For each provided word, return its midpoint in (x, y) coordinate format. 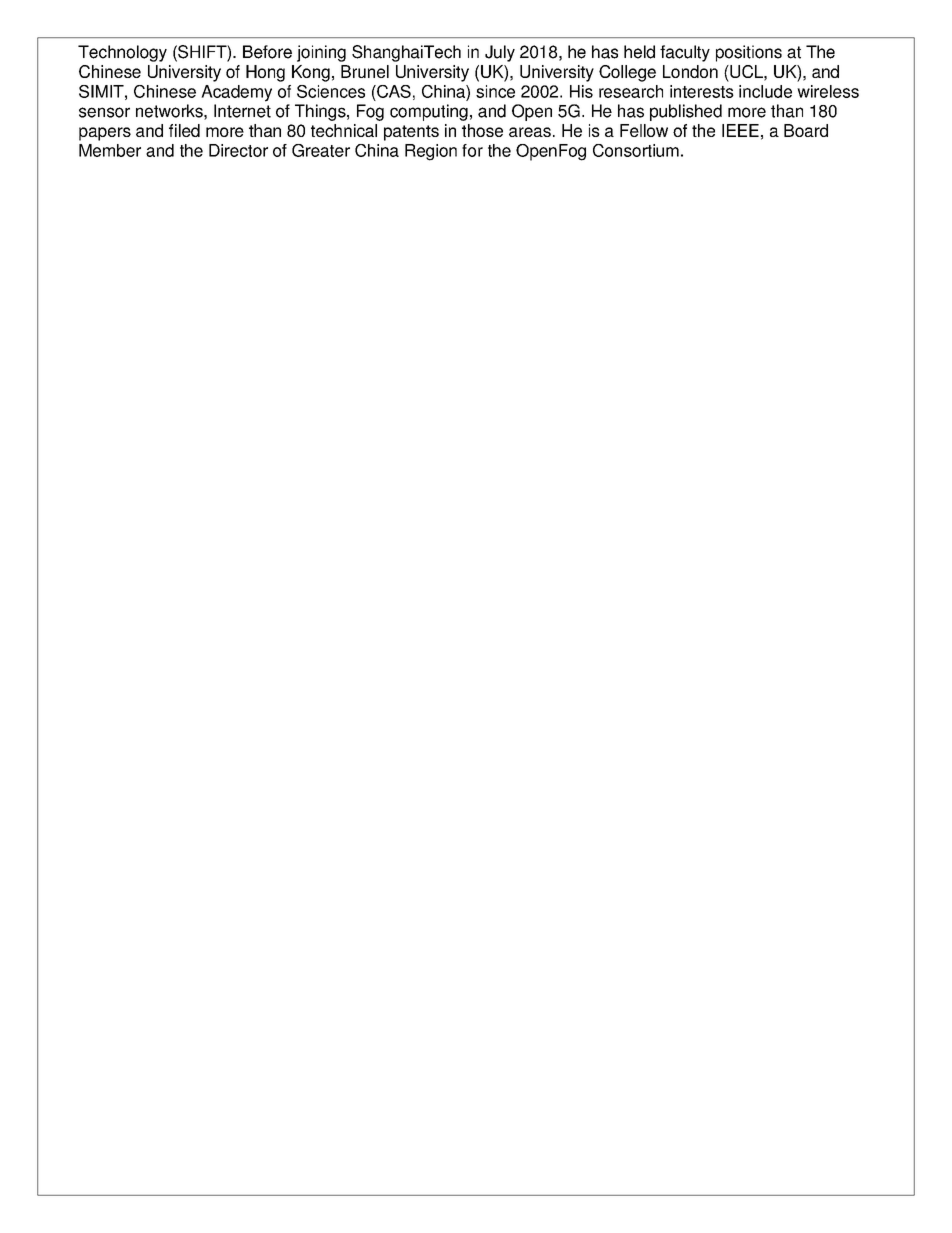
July (500, 53)
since (495, 91)
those (482, 130)
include (765, 91)
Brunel (365, 71)
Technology (122, 53)
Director (238, 150)
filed (184, 130)
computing (429, 112)
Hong (265, 73)
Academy (236, 93)
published (686, 112)
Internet (242, 111)
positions (749, 53)
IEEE (740, 130)
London (690, 71)
